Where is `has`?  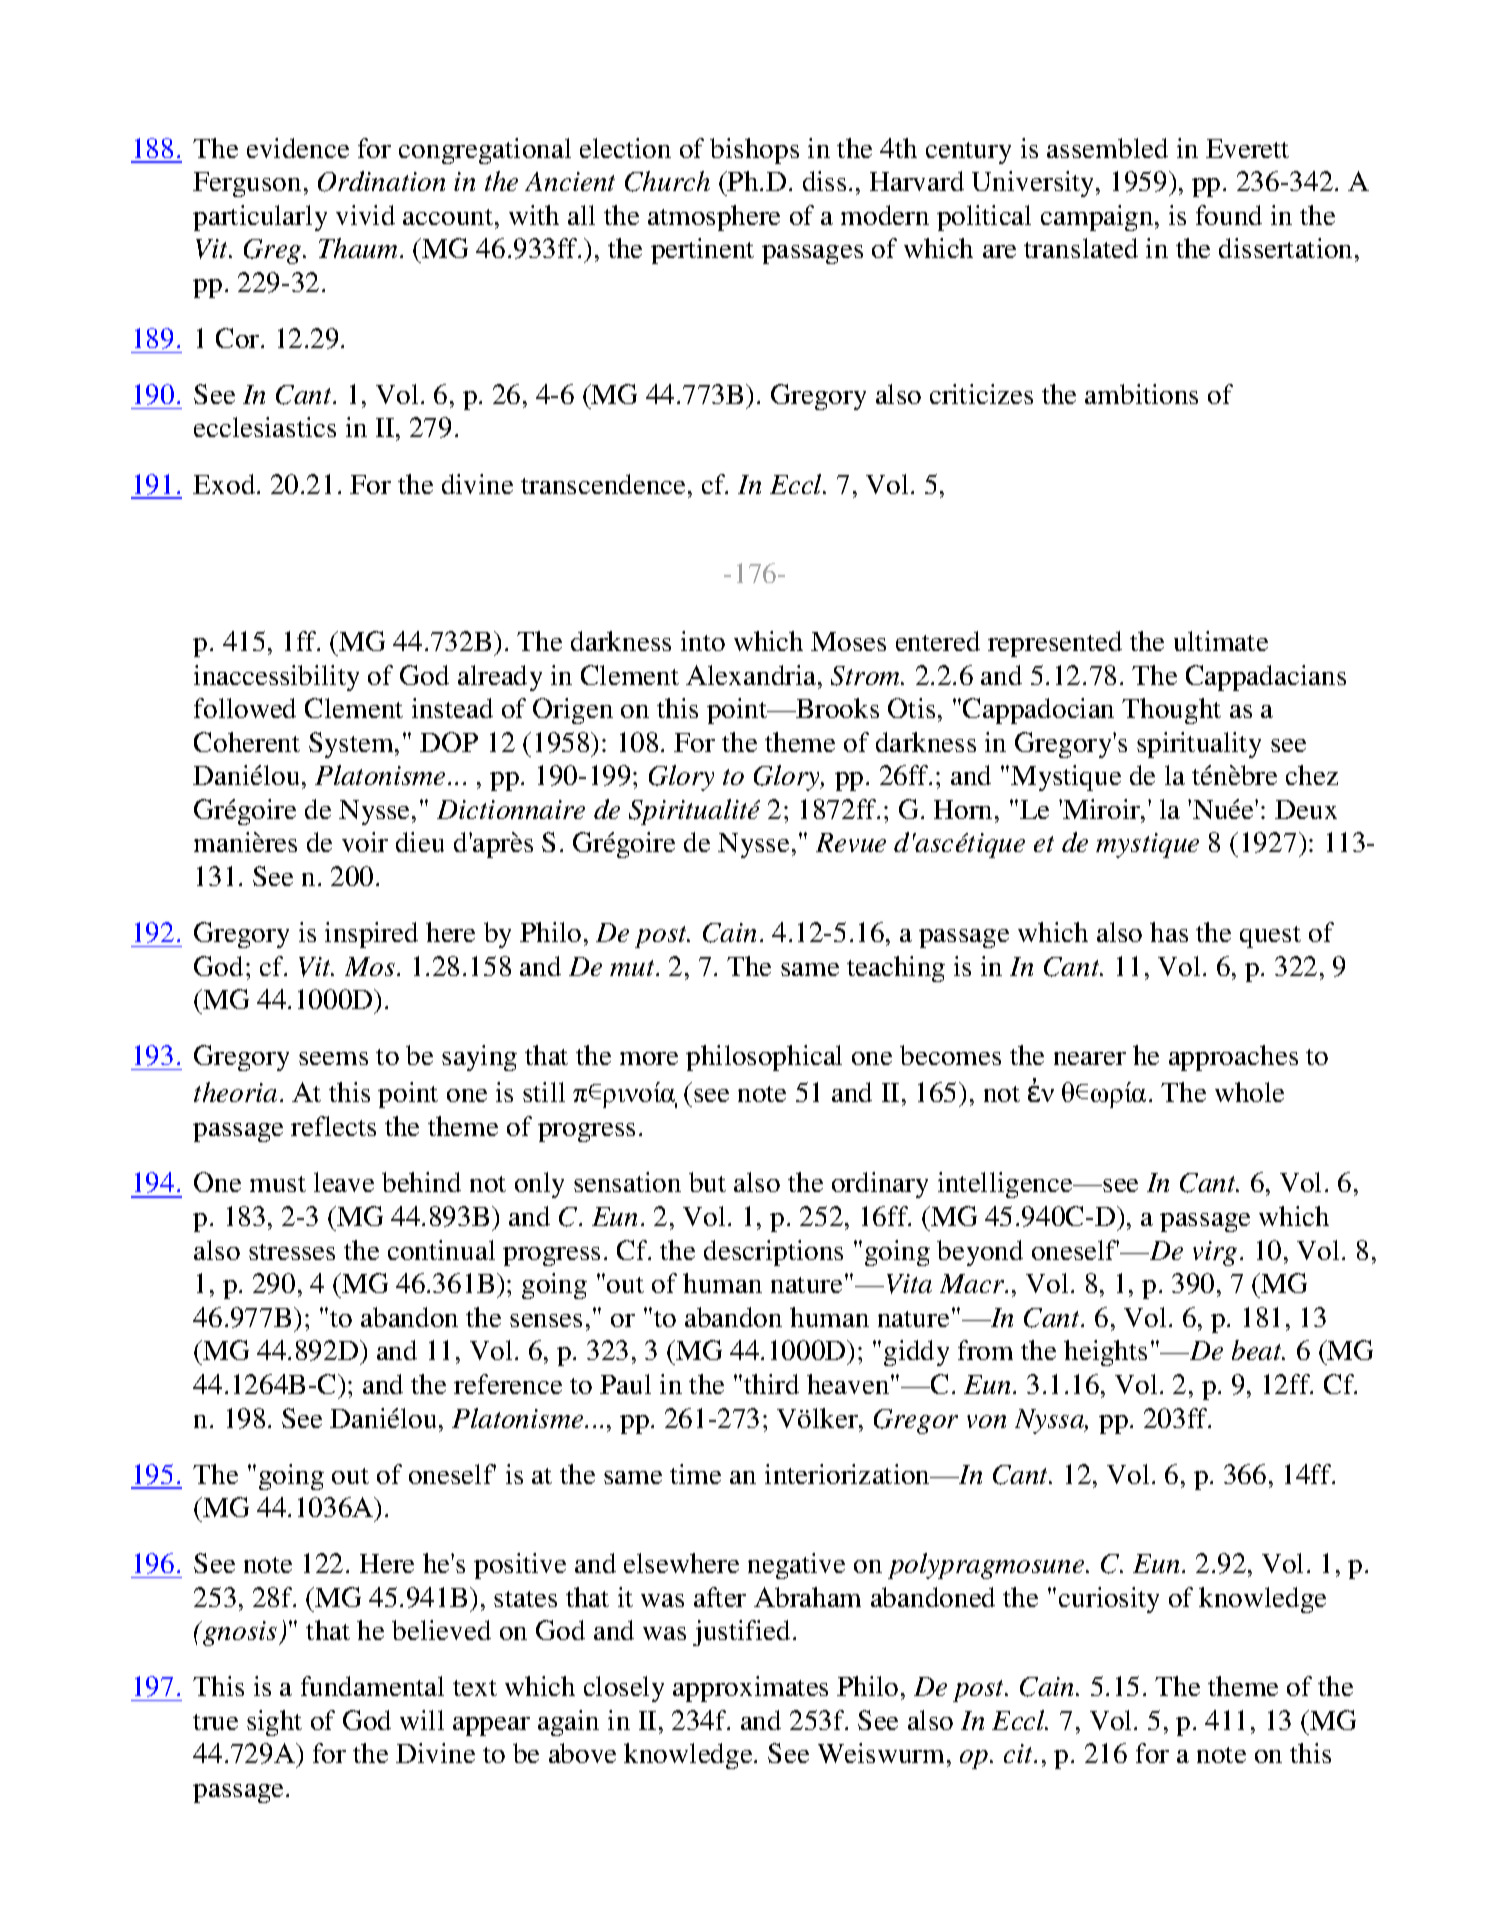
has is located at coordinates (1169, 932).
